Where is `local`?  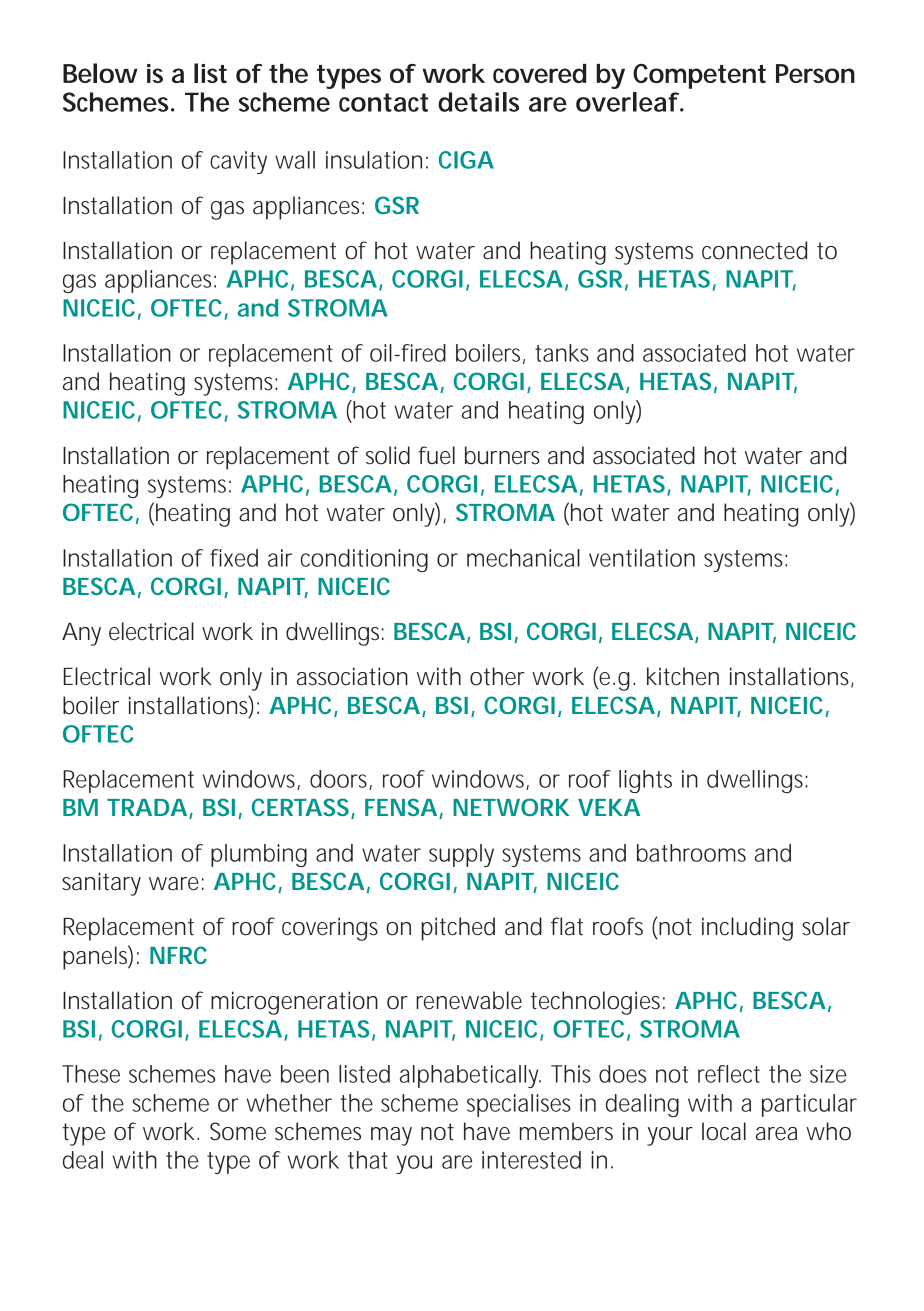 local is located at coordinates (724, 1131).
